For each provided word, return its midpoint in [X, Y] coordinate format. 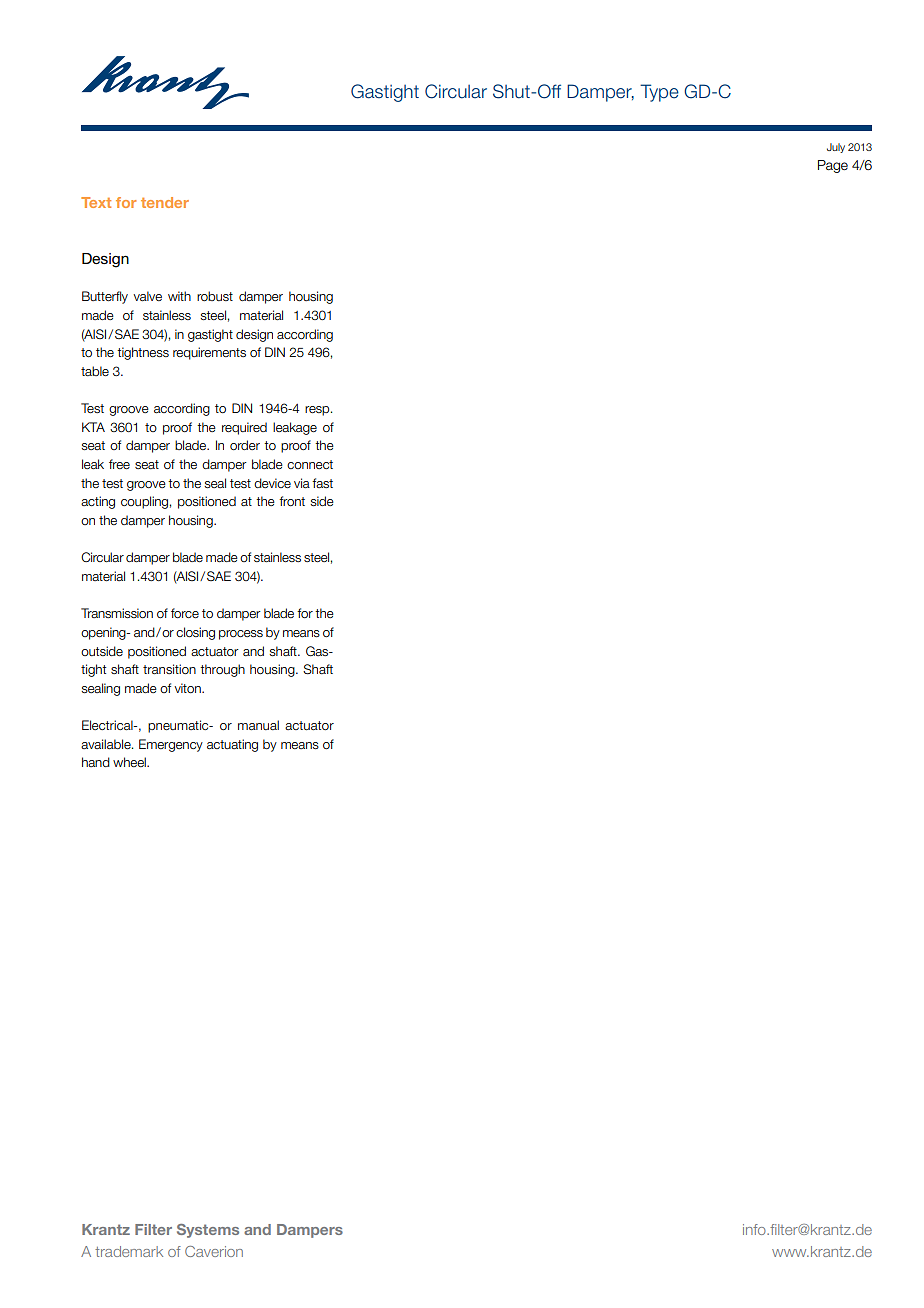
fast [322, 483]
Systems [208, 1231]
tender [165, 202]
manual [258, 725]
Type [659, 93]
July [836, 148]
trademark [129, 1251]
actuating [232, 745]
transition [169, 669]
